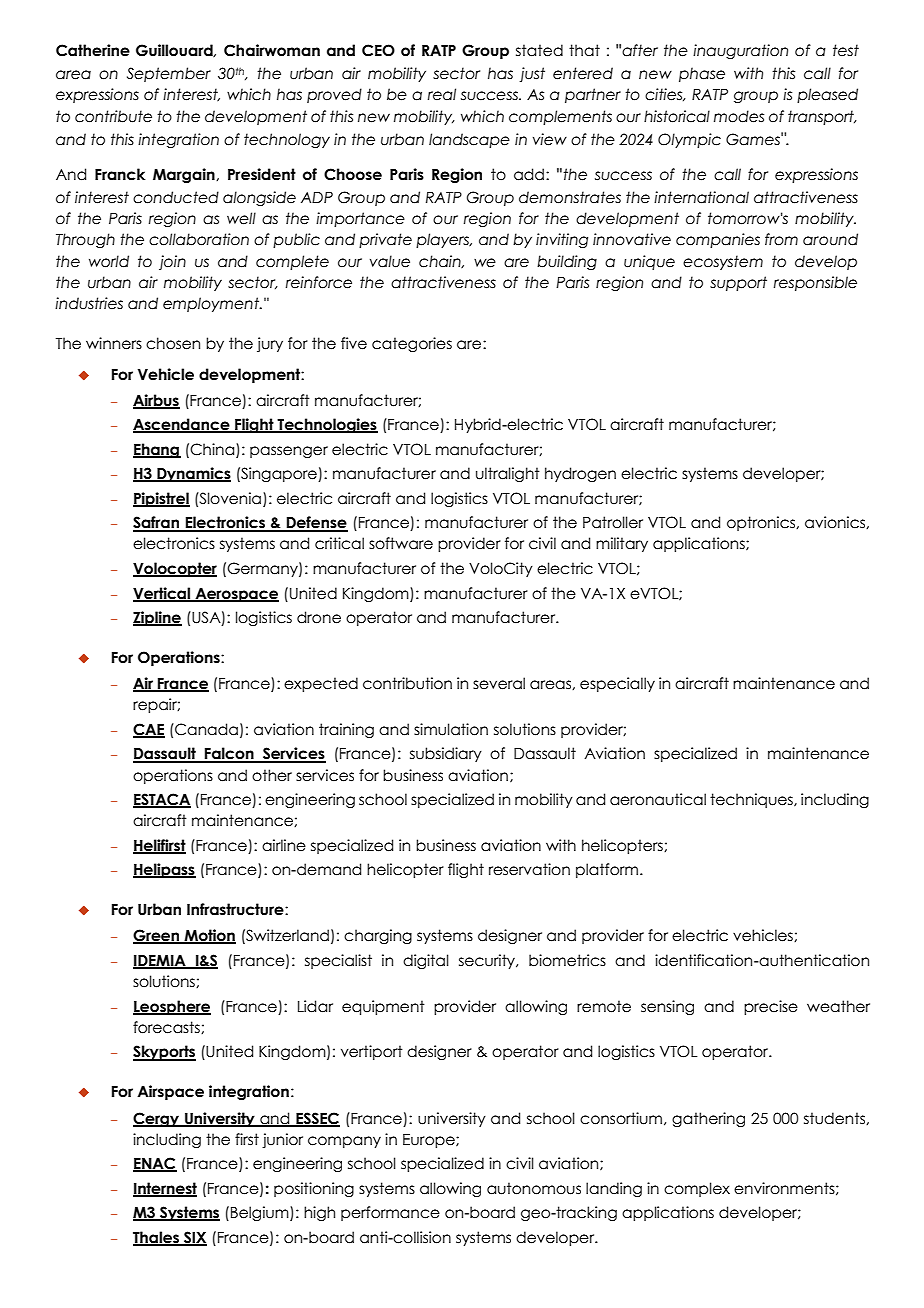 The width and height of the screenshot is (924, 1308). What do you see at coordinates (534, 1188) in the screenshot?
I see `autonomous` at bounding box center [534, 1188].
